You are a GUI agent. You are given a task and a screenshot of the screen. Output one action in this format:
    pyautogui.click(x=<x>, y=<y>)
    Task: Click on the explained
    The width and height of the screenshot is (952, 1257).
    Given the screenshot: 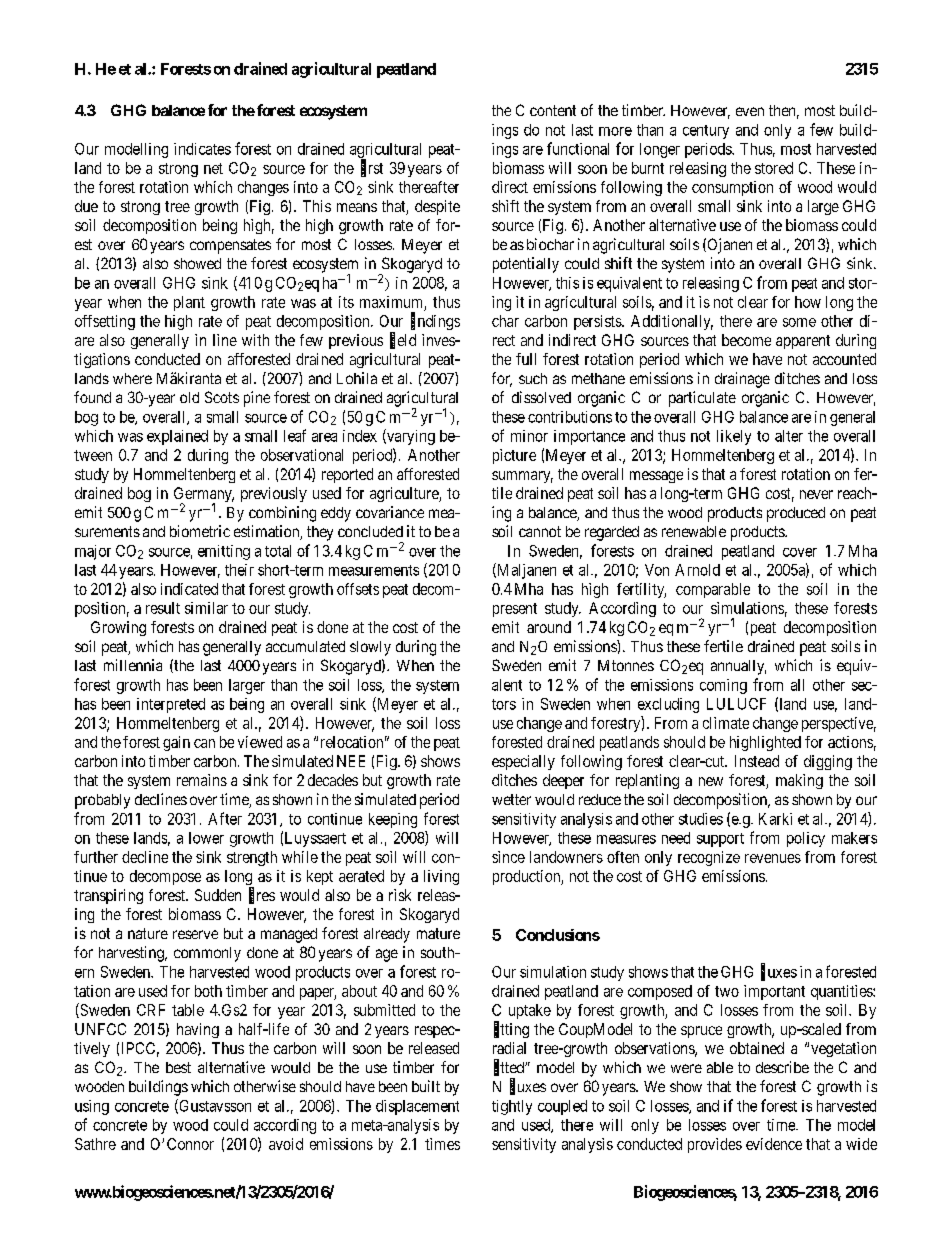 What is the action you would take?
    pyautogui.click(x=177, y=437)
